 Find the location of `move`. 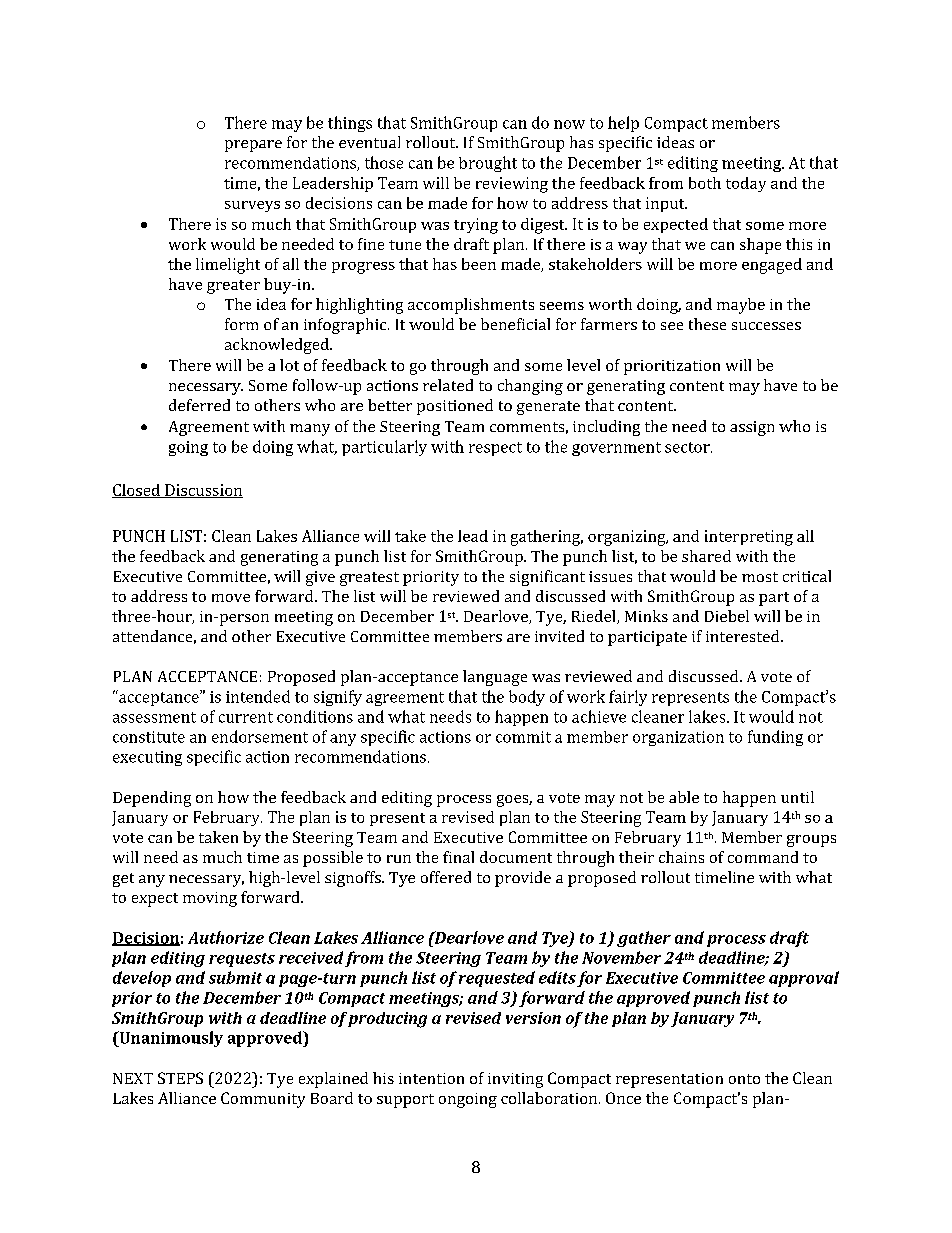

move is located at coordinates (231, 598).
